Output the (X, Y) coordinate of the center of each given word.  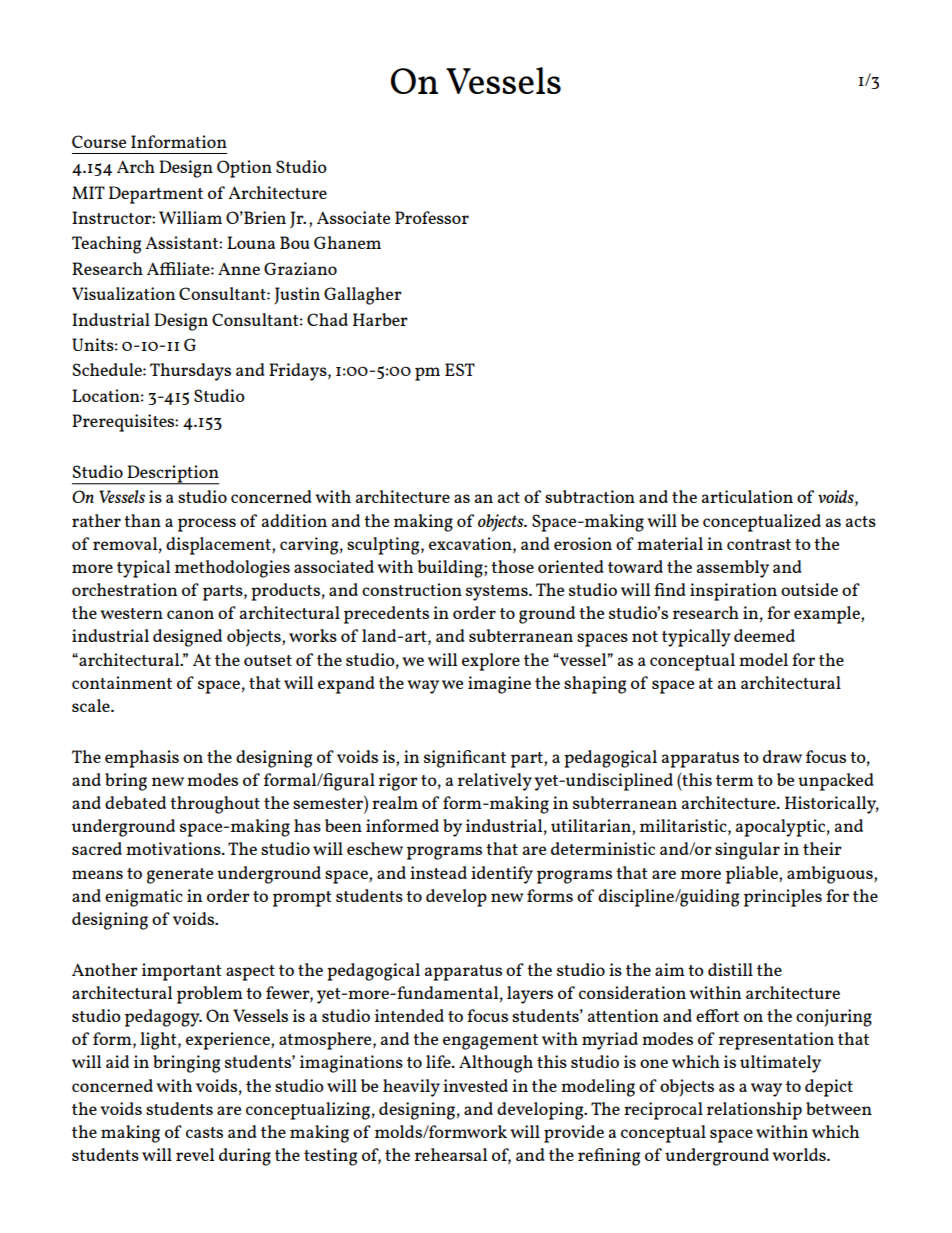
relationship (754, 1111)
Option (244, 169)
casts (204, 1132)
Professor (432, 217)
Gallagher (363, 296)
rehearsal (451, 1154)
